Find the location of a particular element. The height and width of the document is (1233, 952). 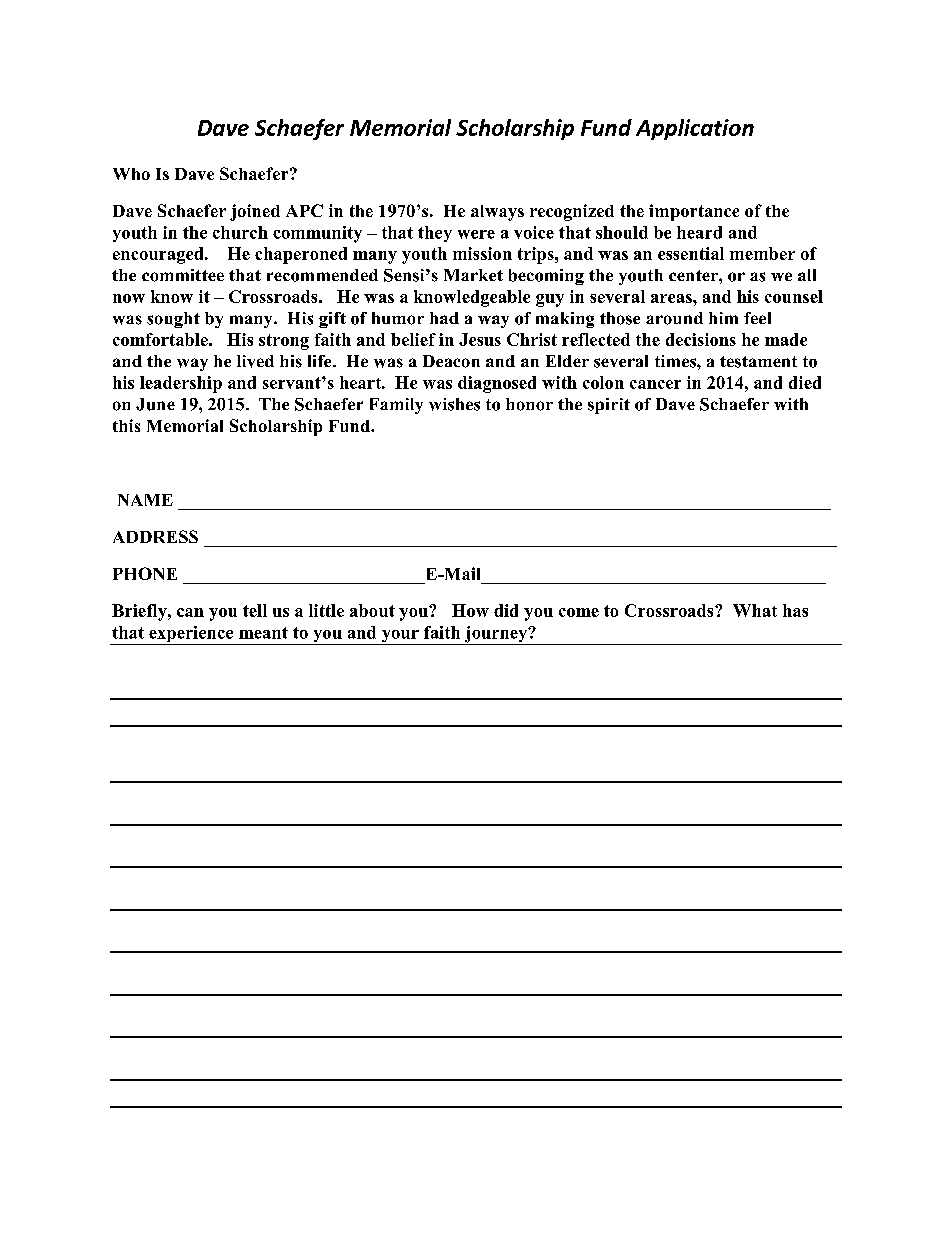

Who is located at coordinates (131, 174).
